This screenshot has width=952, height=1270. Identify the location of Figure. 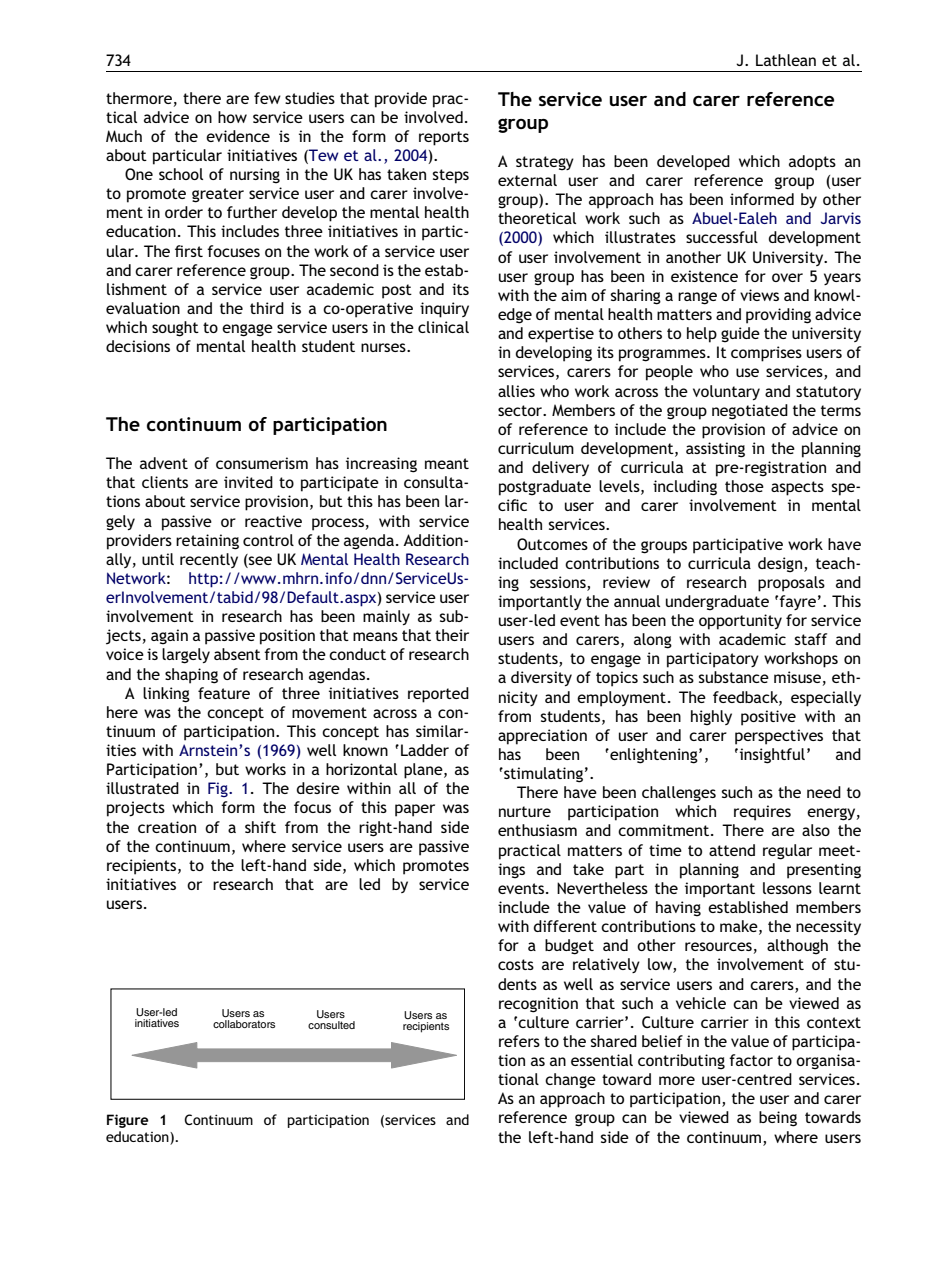
(128, 1121).
